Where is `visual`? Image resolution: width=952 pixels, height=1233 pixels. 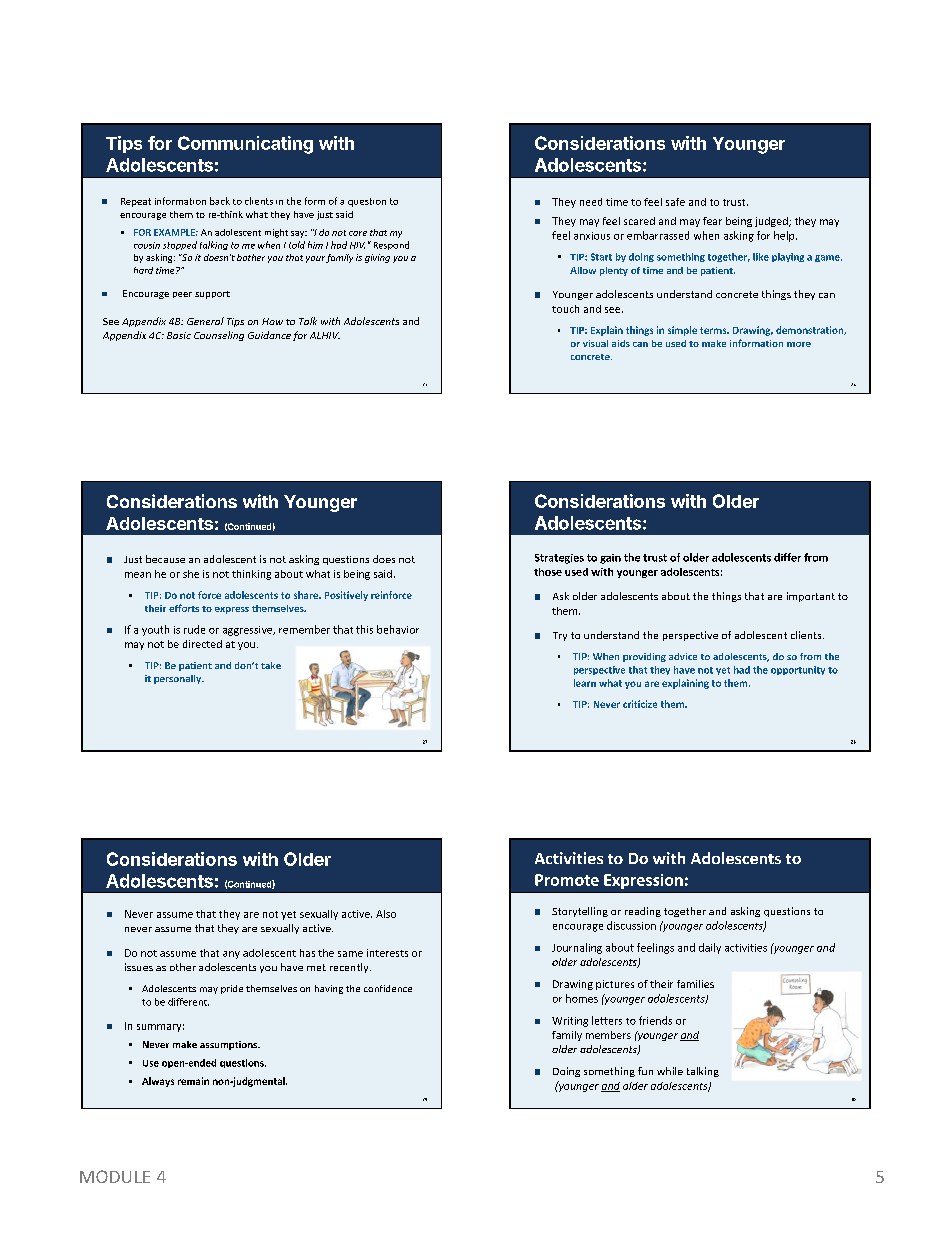 visual is located at coordinates (595, 343).
